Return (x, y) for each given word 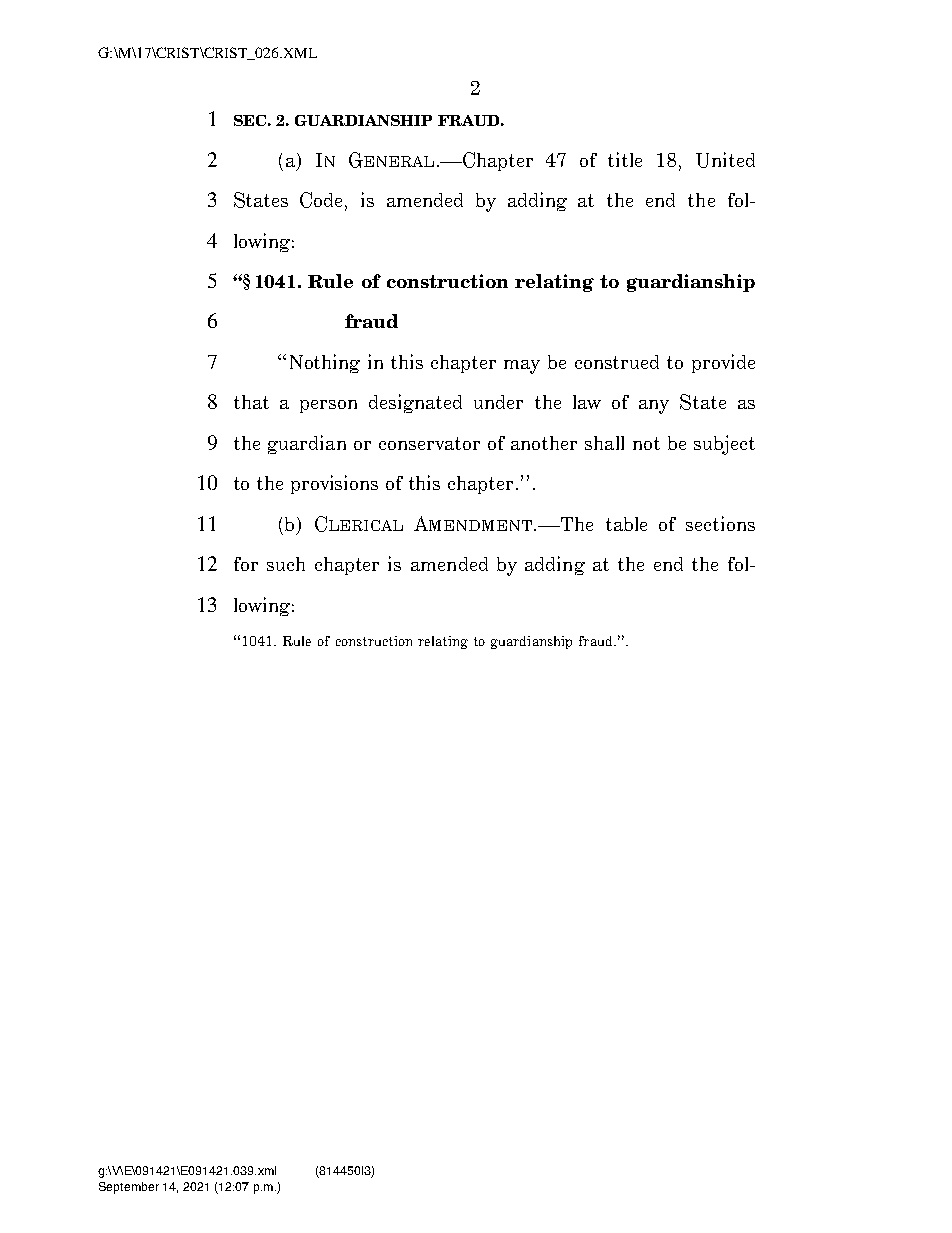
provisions (334, 484)
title (625, 159)
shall (604, 443)
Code (323, 201)
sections (720, 523)
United (725, 160)
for (246, 564)
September (129, 1188)
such (286, 564)
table (626, 524)
